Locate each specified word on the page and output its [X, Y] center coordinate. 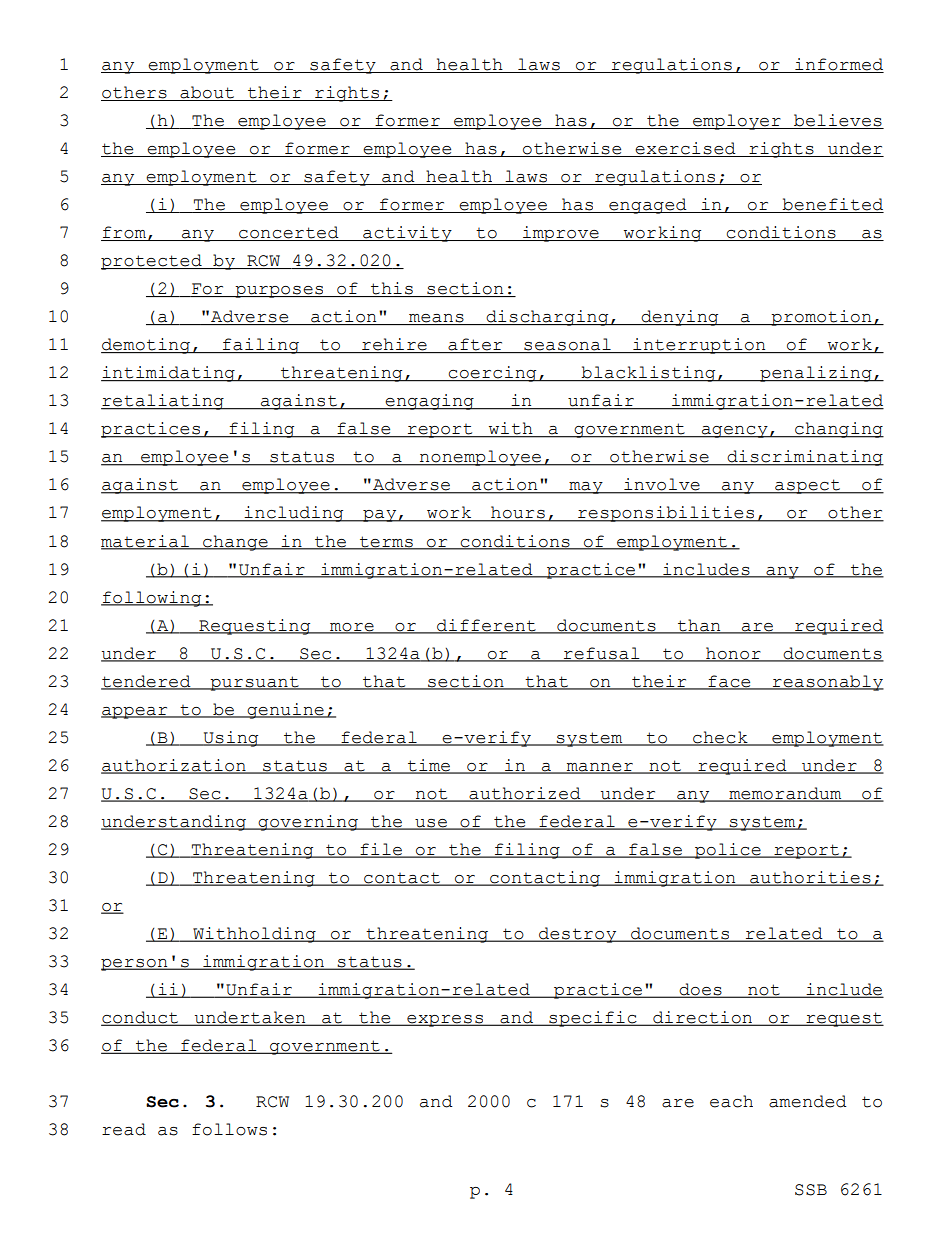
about [207, 93]
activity [407, 234]
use [431, 824]
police [728, 851]
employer [737, 122]
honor [733, 654]
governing [308, 823]
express [445, 1021]
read [124, 1129]
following [152, 599]
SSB [811, 1190]
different [486, 626]
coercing [493, 374]
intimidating [169, 374]
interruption [699, 346]
